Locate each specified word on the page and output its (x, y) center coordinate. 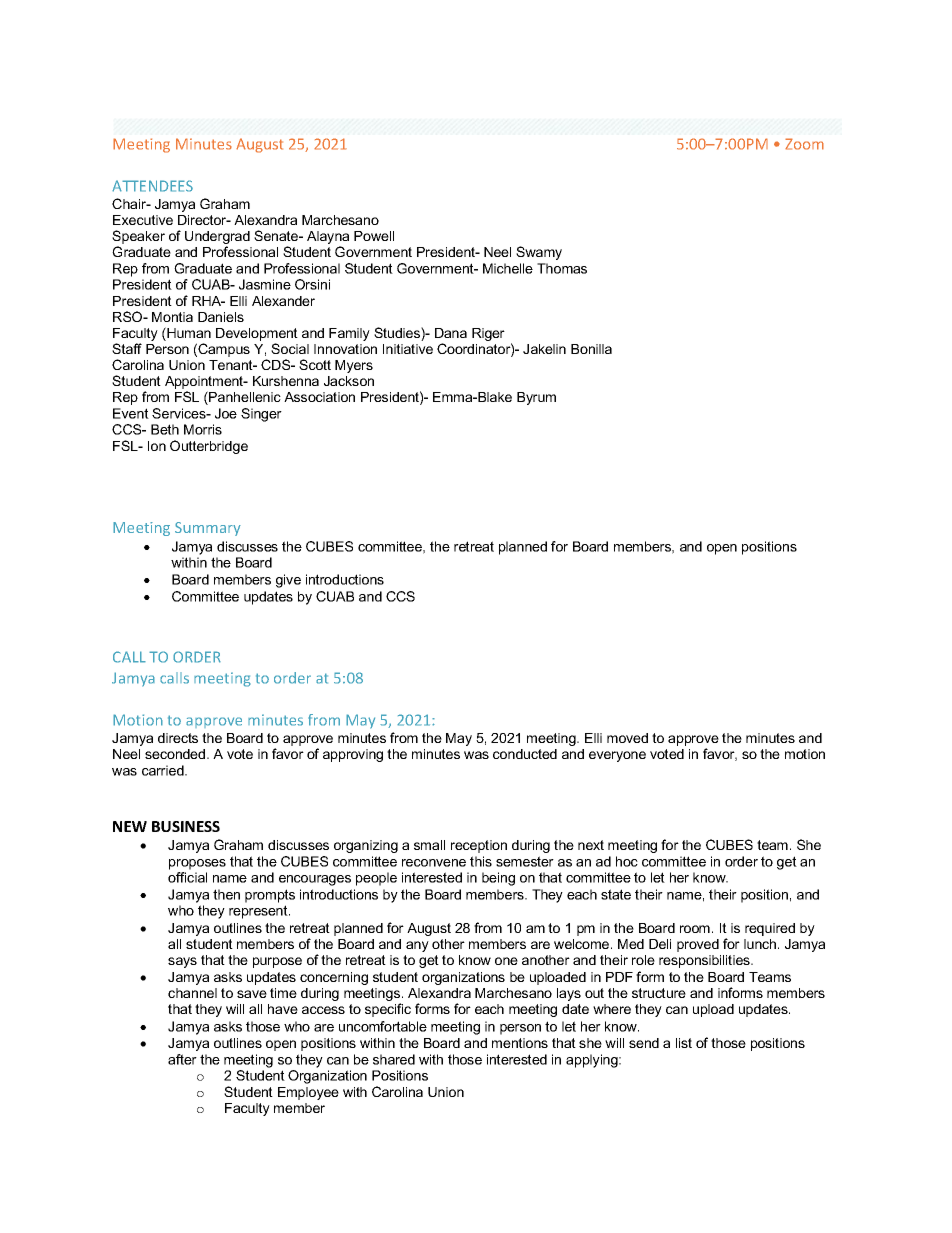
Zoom (804, 144)
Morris (203, 429)
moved (627, 738)
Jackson (349, 381)
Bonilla (591, 349)
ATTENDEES (152, 186)
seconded (176, 754)
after (182, 1059)
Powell (374, 236)
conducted (525, 754)
